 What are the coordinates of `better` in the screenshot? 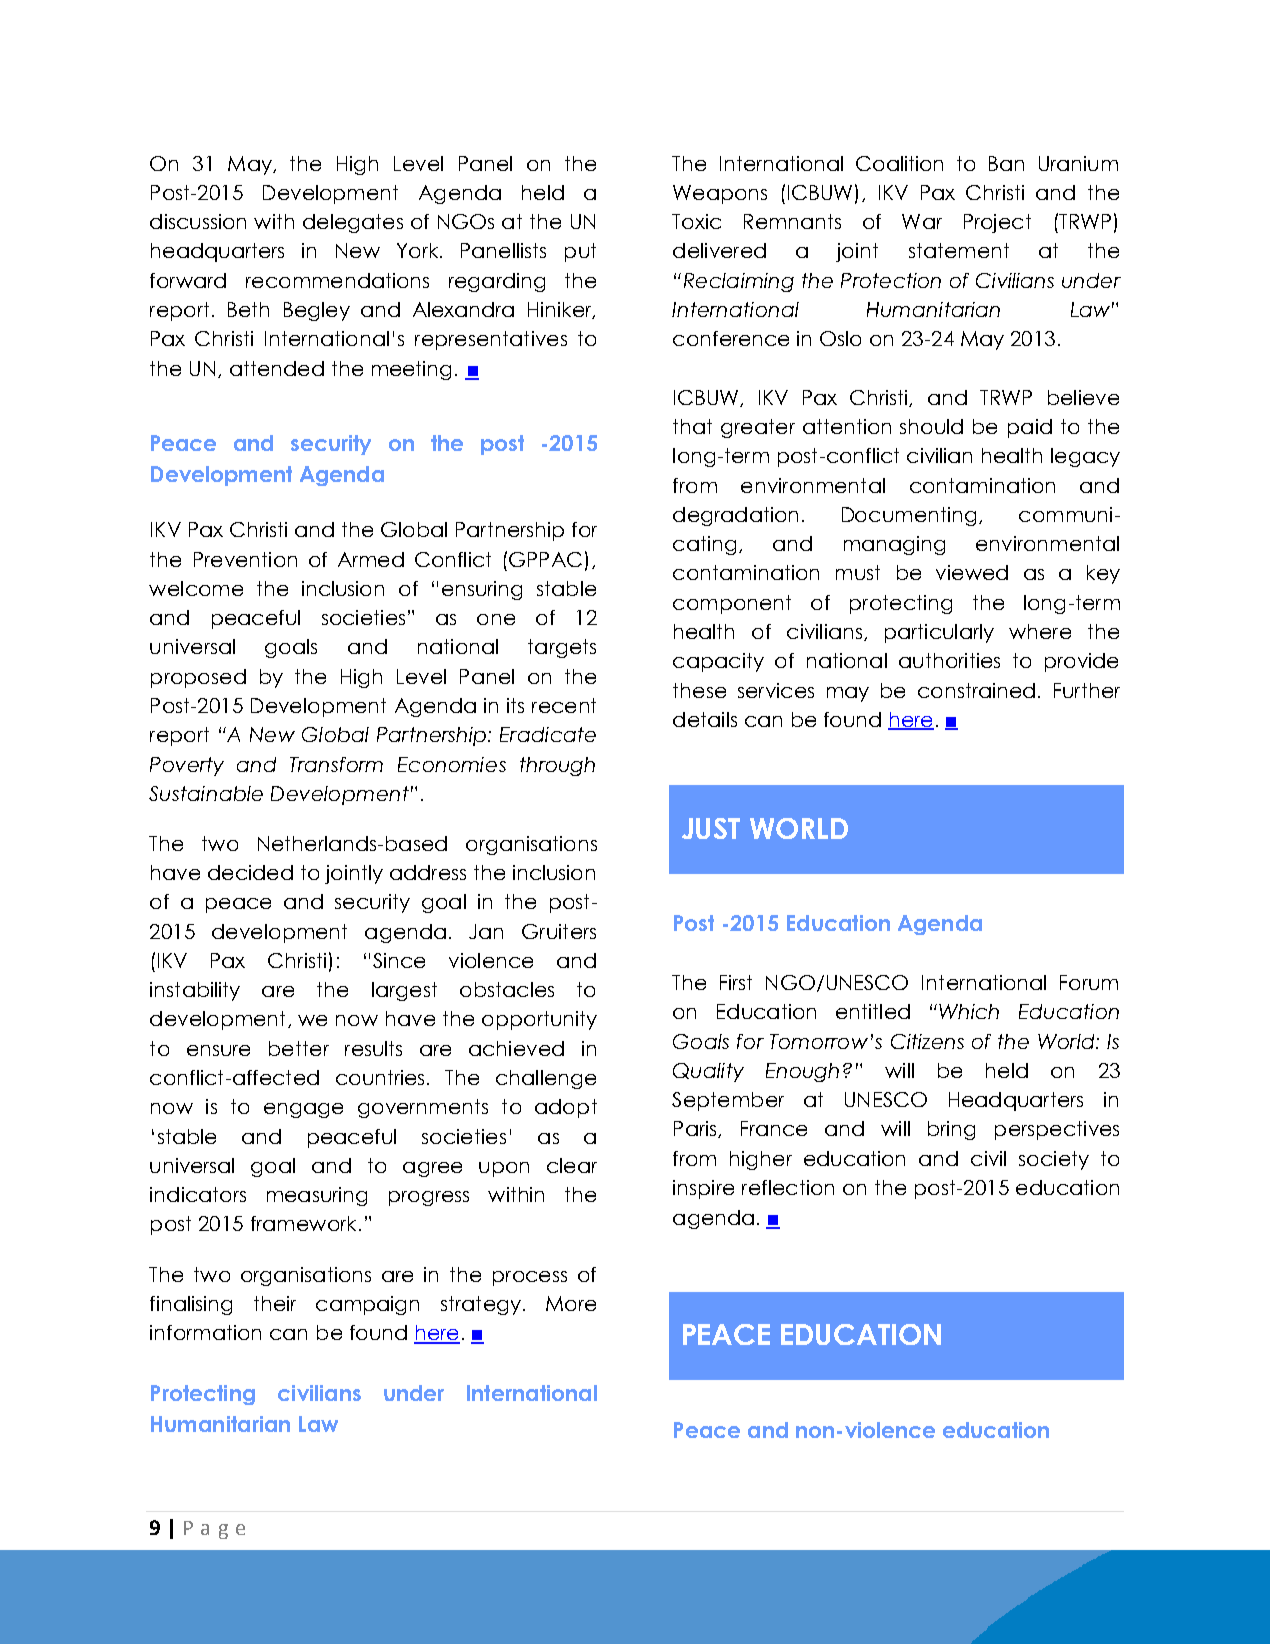 It's located at (299, 1048).
